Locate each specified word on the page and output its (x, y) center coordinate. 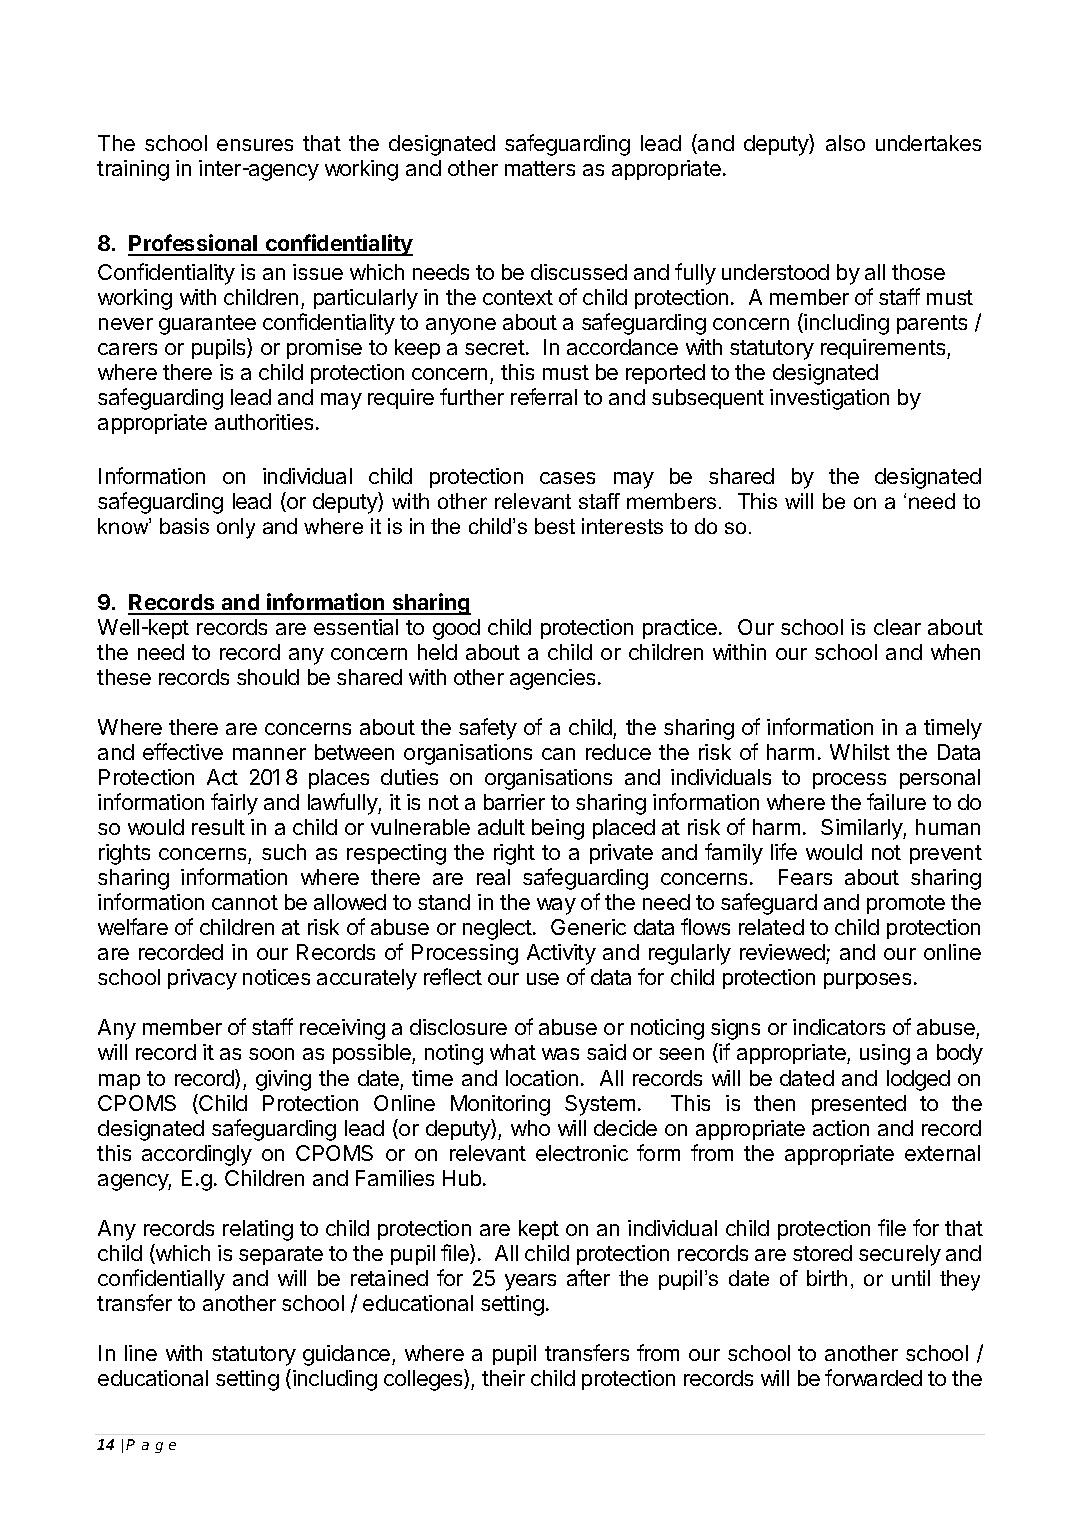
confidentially (161, 1280)
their (503, 1378)
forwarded (873, 1377)
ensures (255, 145)
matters (540, 168)
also (845, 143)
